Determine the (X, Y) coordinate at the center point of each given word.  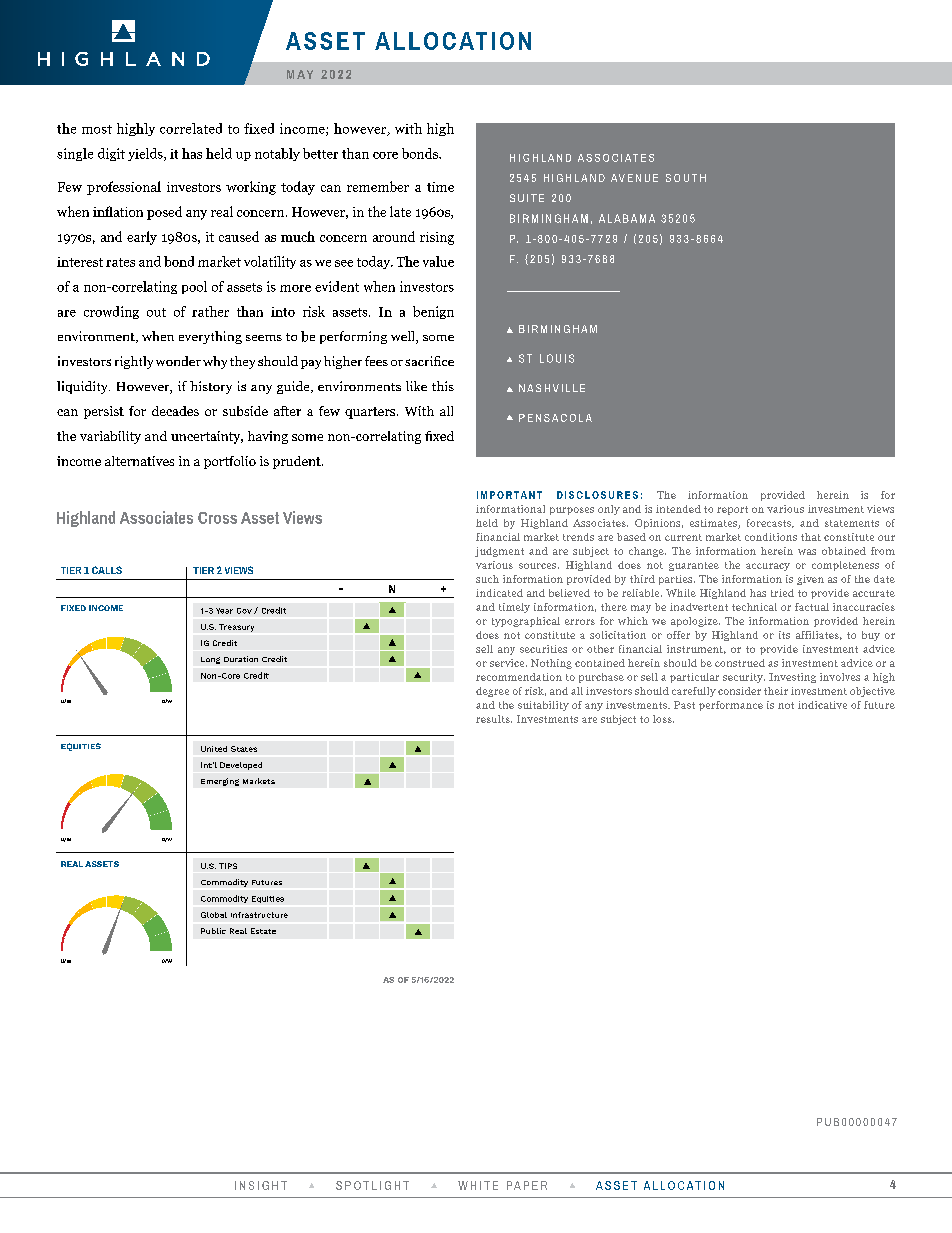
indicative (822, 705)
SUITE (527, 198)
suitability (543, 706)
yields (146, 154)
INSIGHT (261, 1185)
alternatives (139, 461)
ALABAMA (627, 218)
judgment (499, 552)
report (732, 510)
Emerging (220, 782)
